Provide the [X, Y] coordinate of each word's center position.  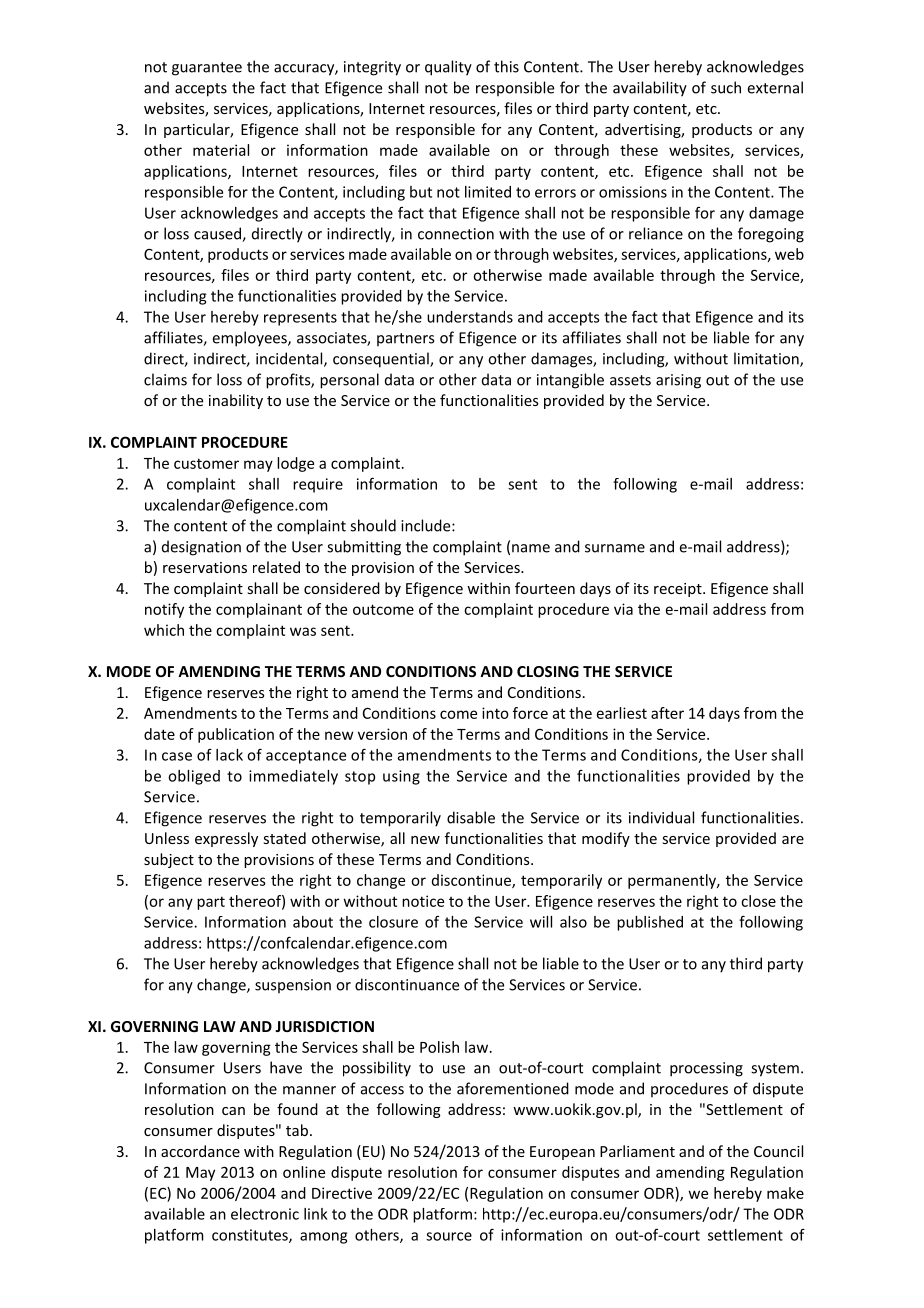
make [785, 1193]
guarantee [207, 69]
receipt [679, 590]
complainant [259, 610]
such [726, 87]
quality [448, 68]
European [562, 1153]
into [495, 713]
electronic [265, 1214]
